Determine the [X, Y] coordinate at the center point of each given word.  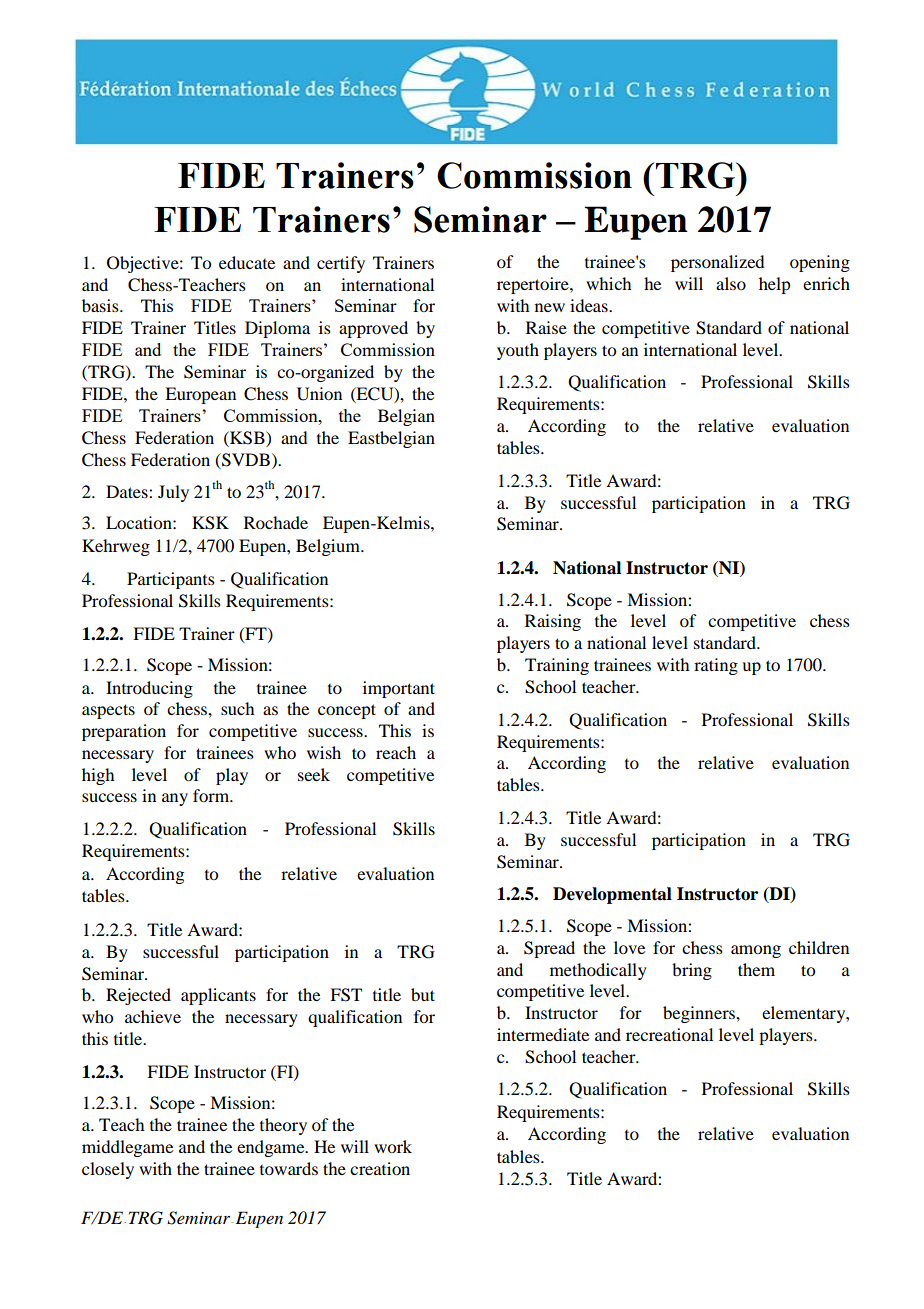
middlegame [127, 1148]
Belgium [329, 547]
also [731, 283]
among [756, 951]
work [393, 1146]
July [173, 493]
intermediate [543, 1034]
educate [247, 262]
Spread [549, 949]
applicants [218, 996]
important [399, 689]
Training [557, 666]
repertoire [534, 285]
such [237, 708]
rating [716, 666]
